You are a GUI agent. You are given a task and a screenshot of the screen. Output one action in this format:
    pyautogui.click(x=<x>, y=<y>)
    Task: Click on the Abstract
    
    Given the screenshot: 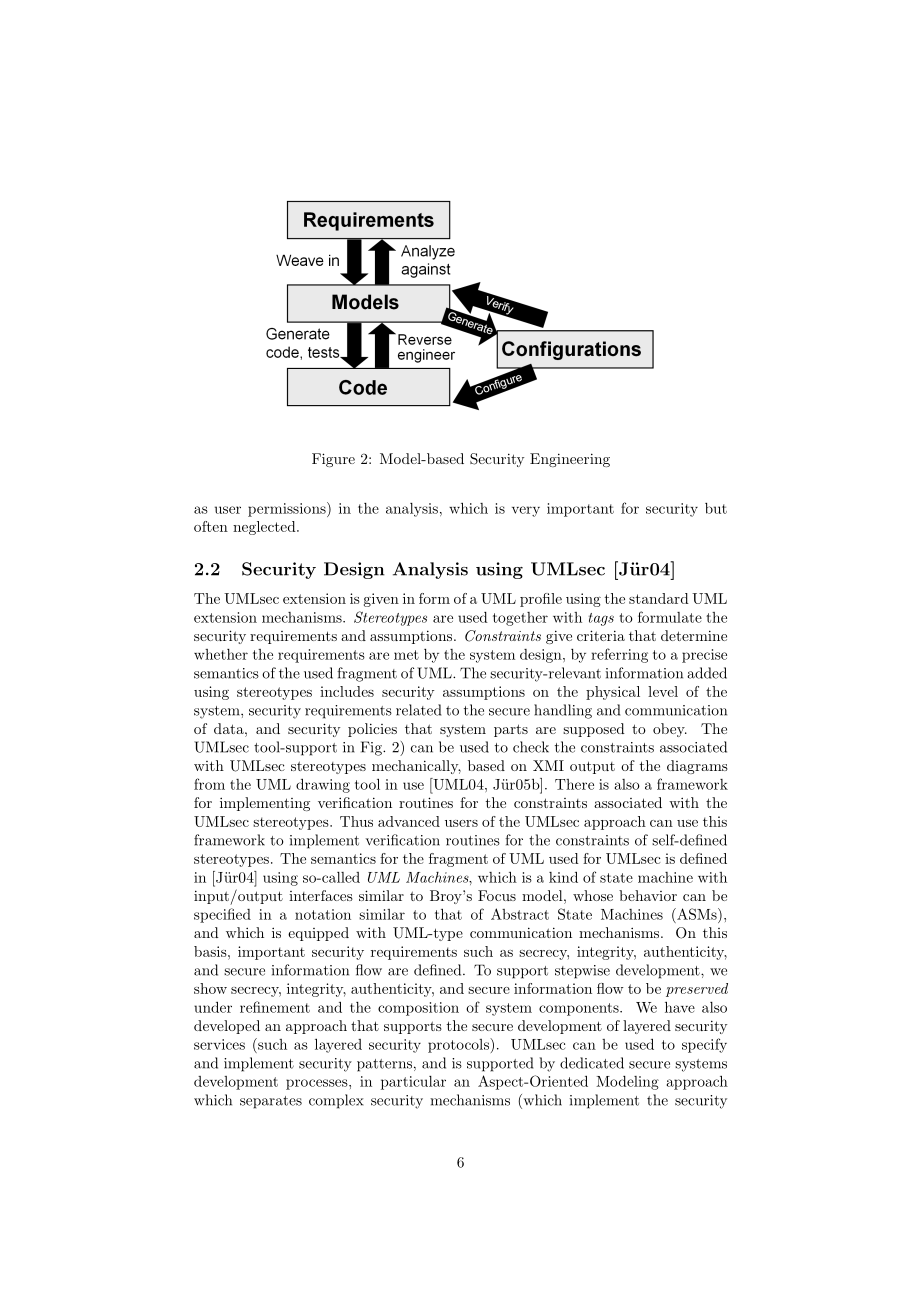 What is the action you would take?
    pyautogui.click(x=520, y=914)
